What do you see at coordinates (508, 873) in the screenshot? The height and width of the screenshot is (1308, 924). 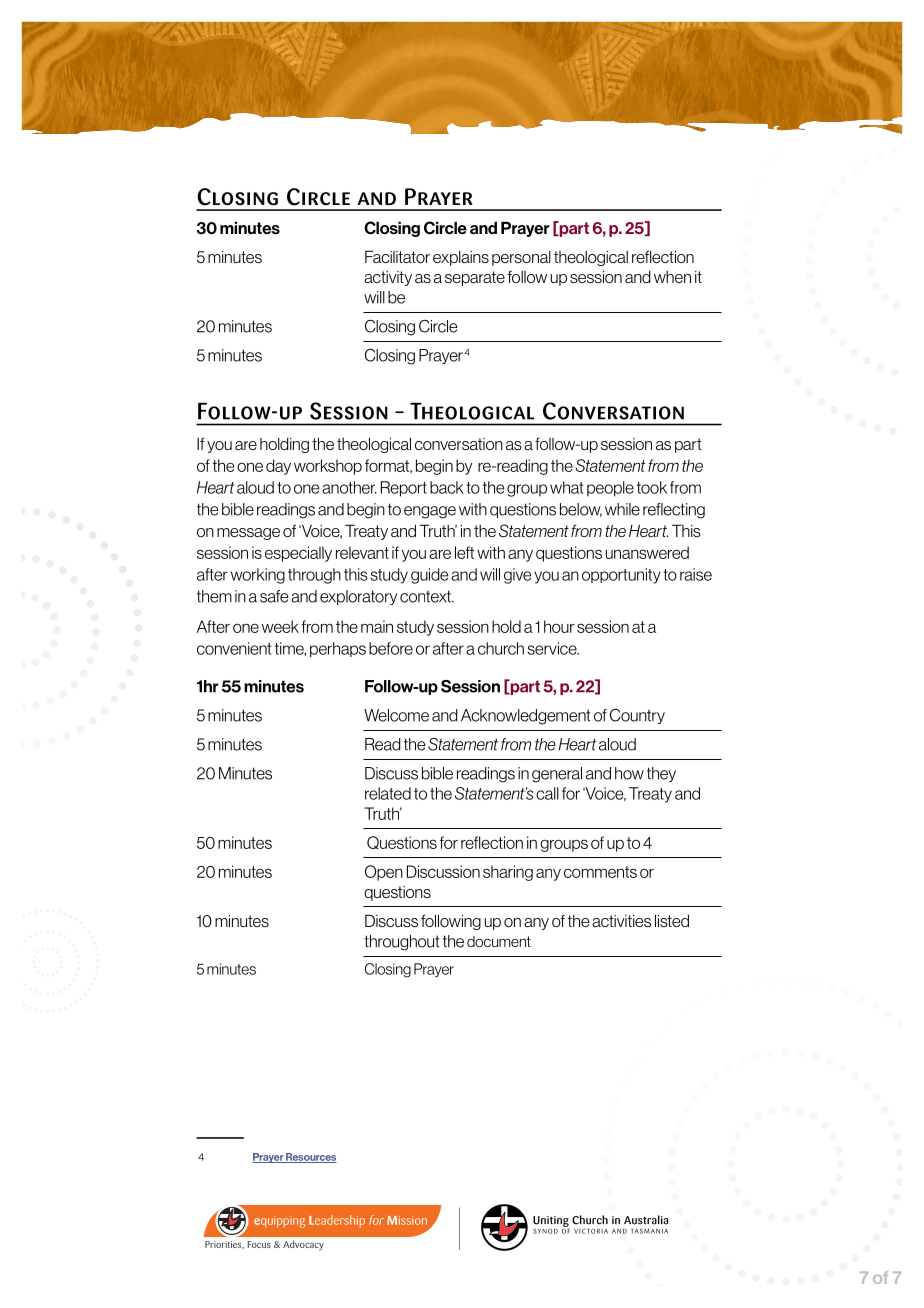 I see `sharing` at bounding box center [508, 873].
